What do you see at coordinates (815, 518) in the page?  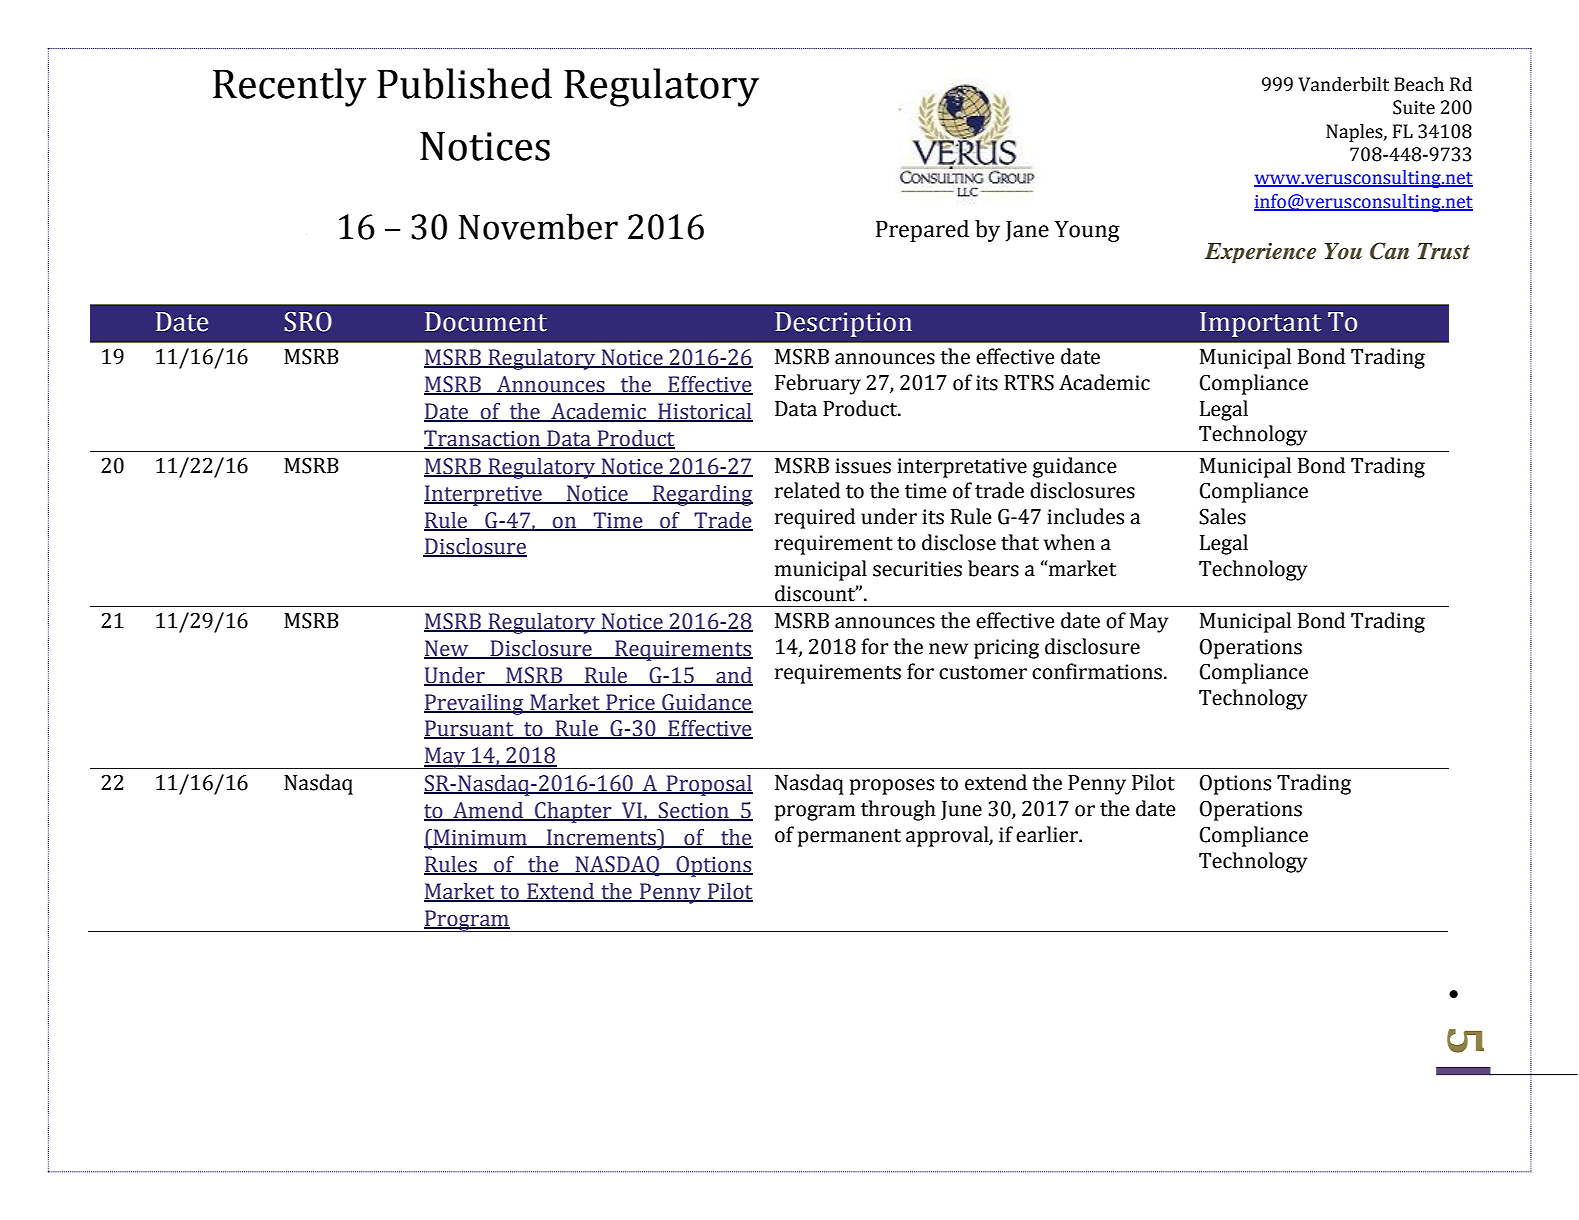 I see `required` at bounding box center [815, 518].
